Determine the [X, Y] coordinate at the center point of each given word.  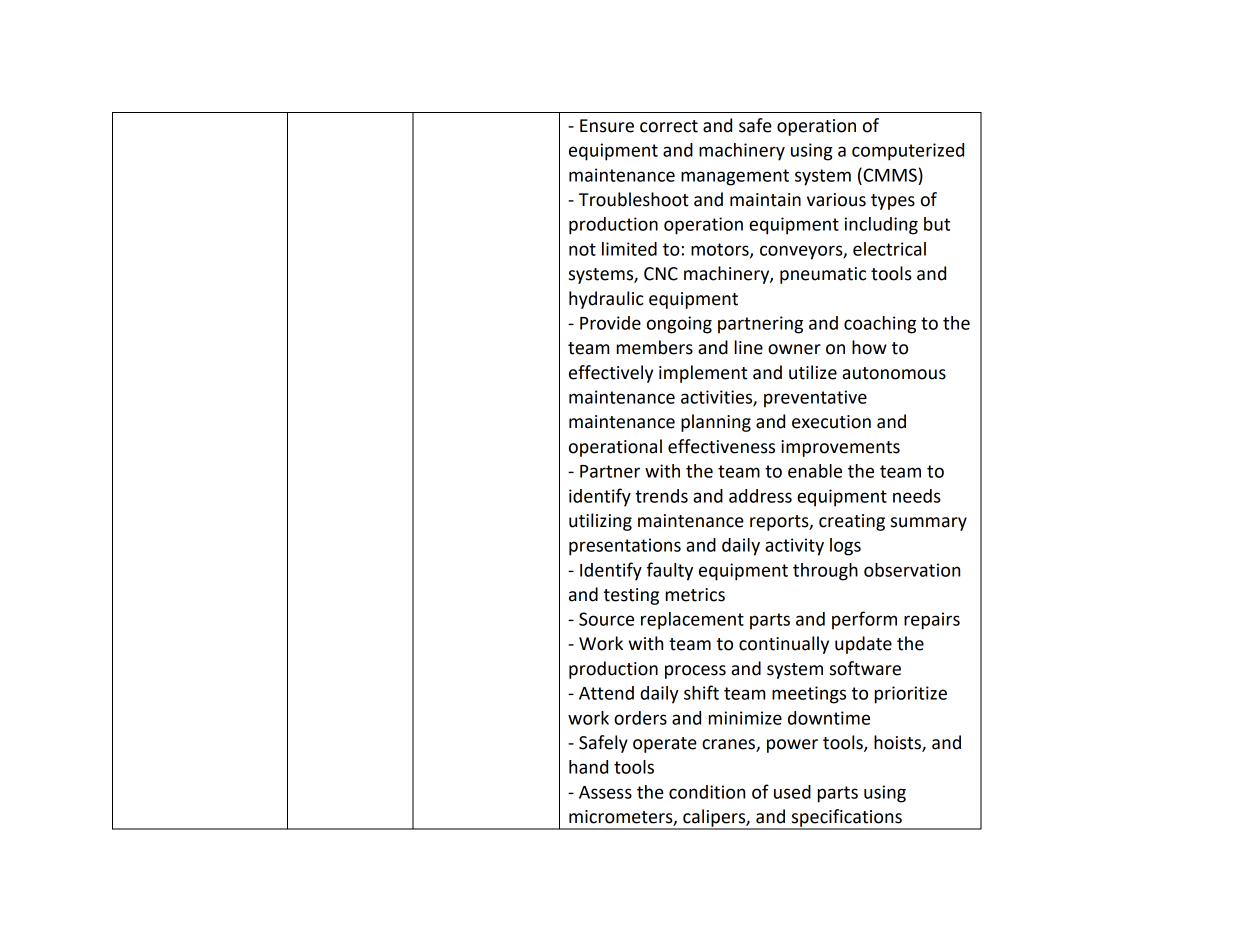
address [760, 496]
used [792, 792]
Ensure [607, 126]
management [735, 177]
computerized [908, 152]
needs [917, 496]
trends [661, 496]
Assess [605, 792]
